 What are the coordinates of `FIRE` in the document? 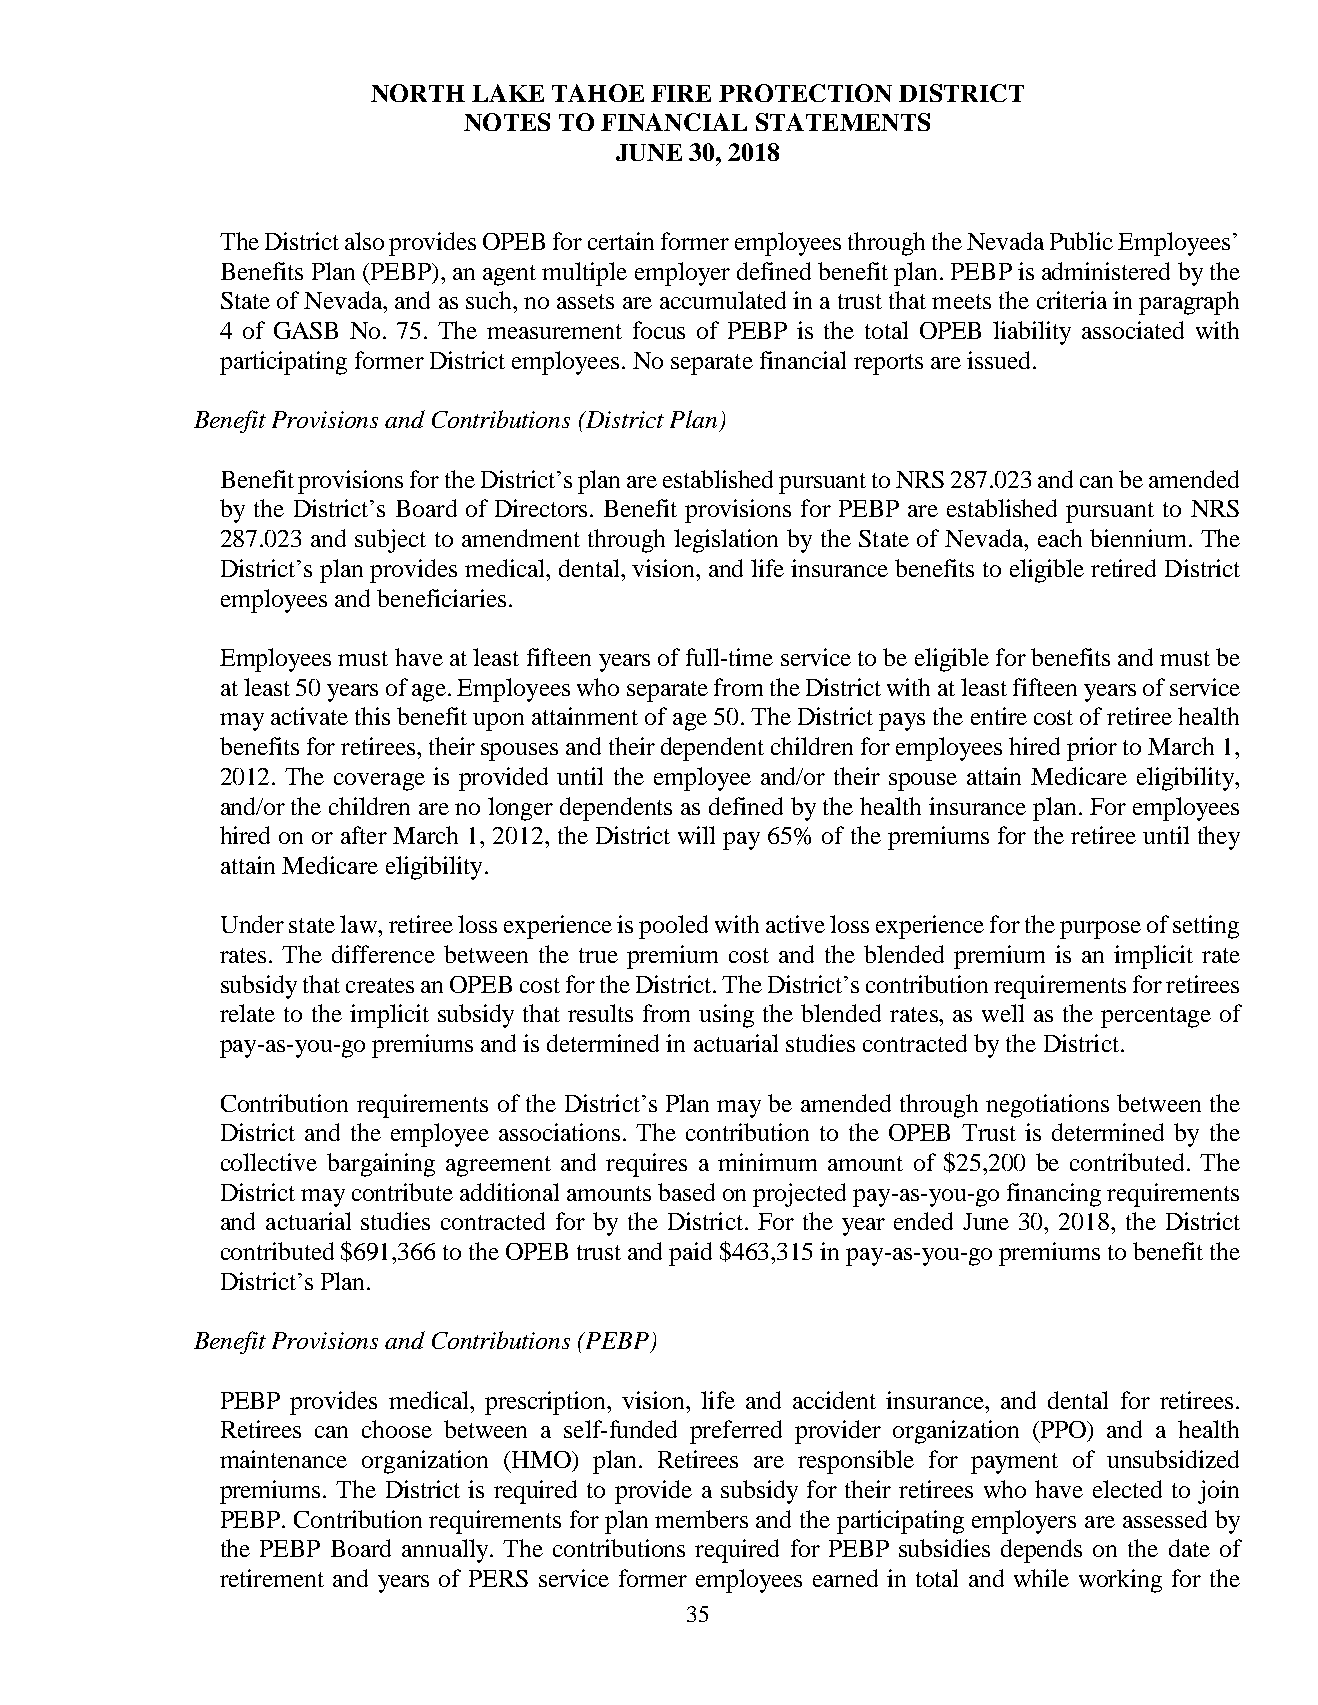 It's located at (681, 93).
